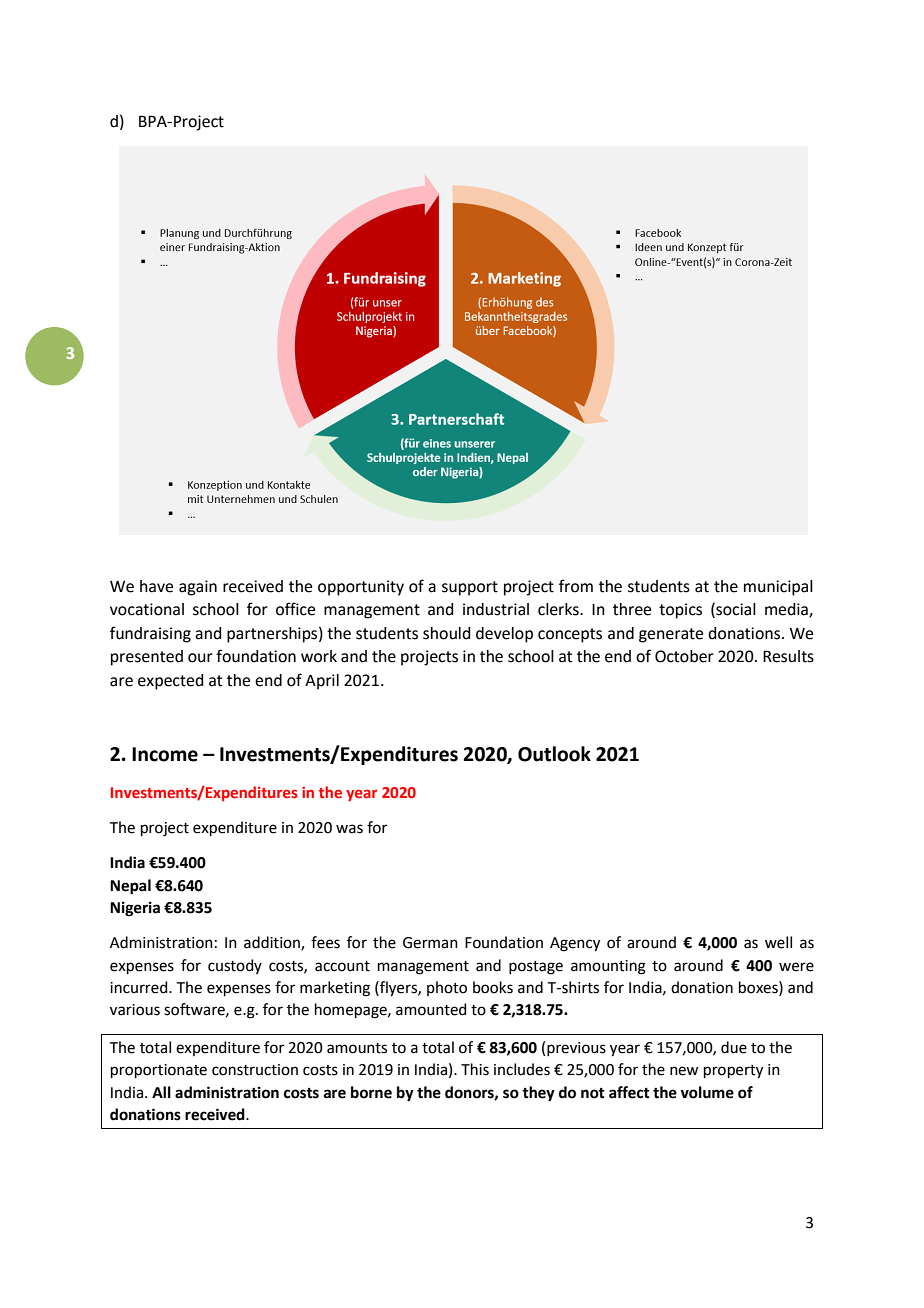 Image resolution: width=924 pixels, height=1308 pixels. What do you see at coordinates (680, 611) in the document?
I see `topics` at bounding box center [680, 611].
